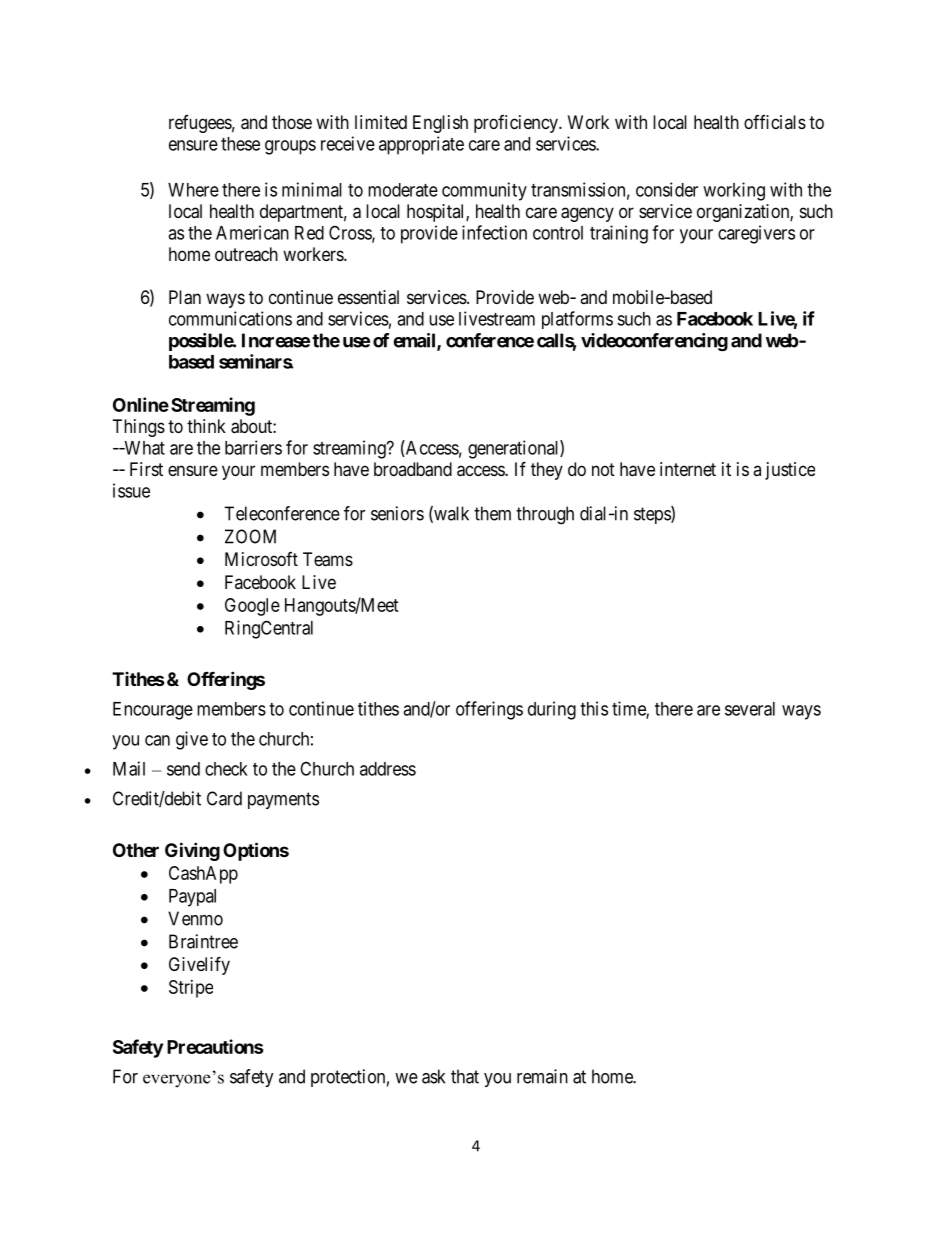 This document has height=1233, width=952. What do you see at coordinates (465, 1076) in the document?
I see `that` at bounding box center [465, 1076].
